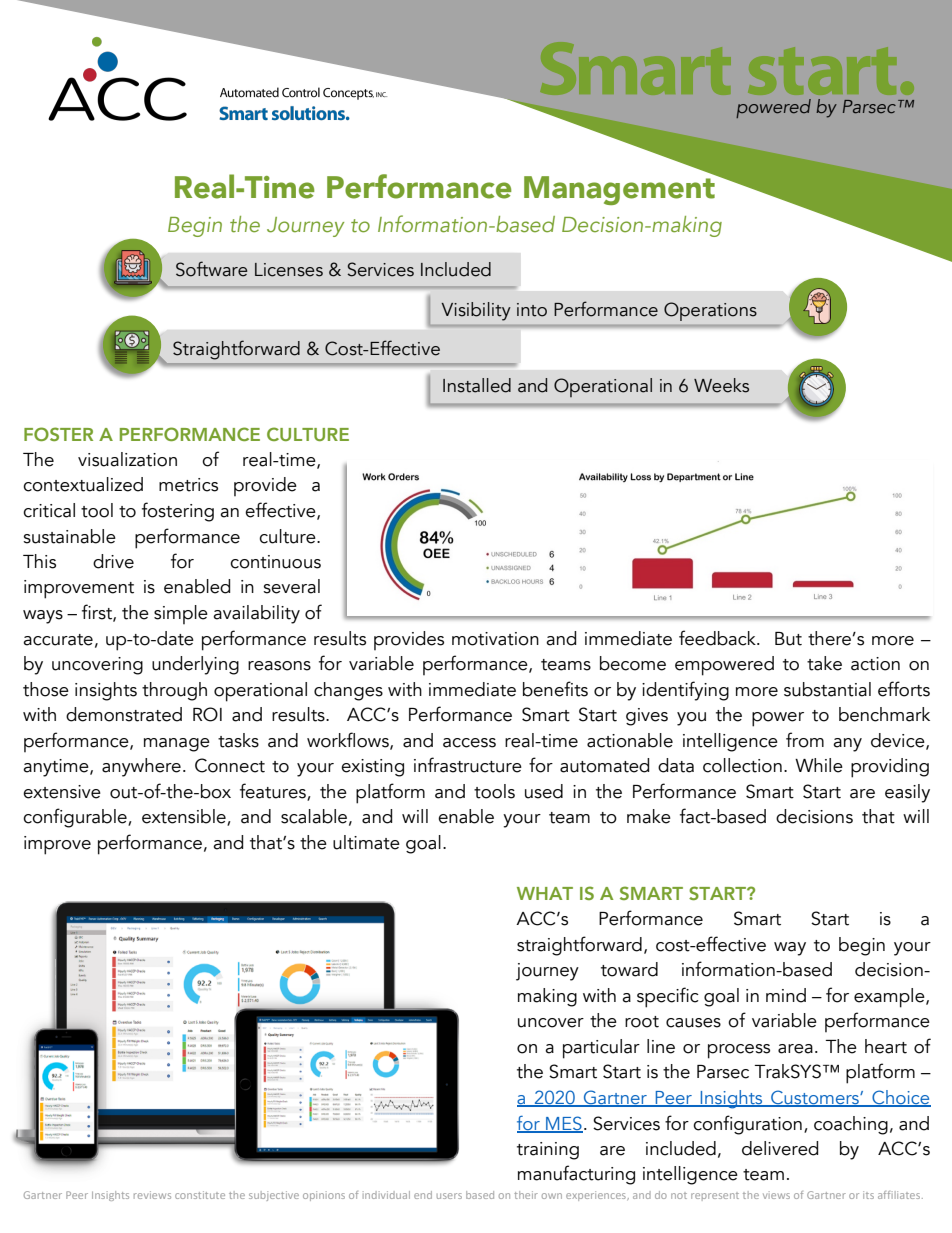  I want to click on delivered, so click(780, 1148).
